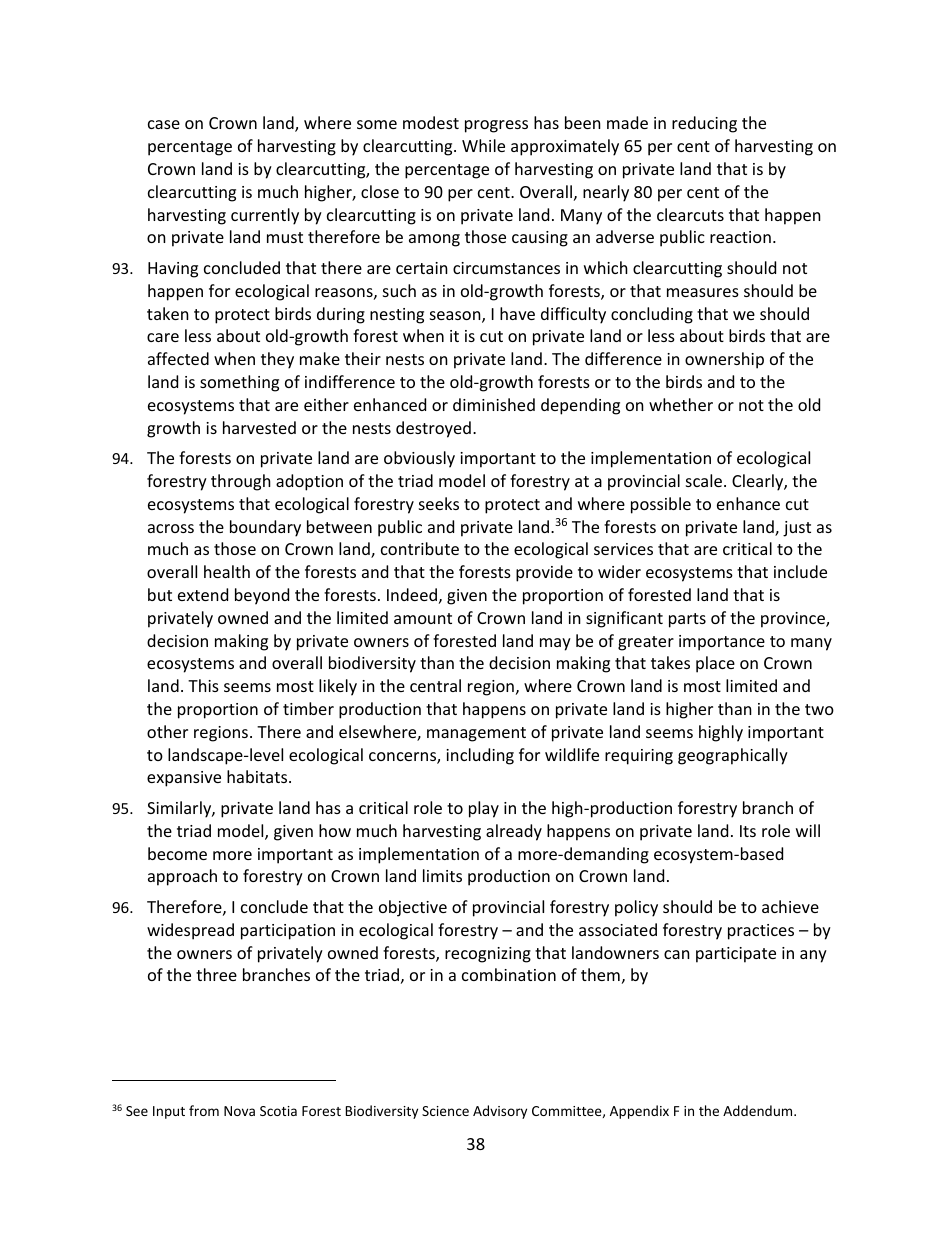 The width and height of the screenshot is (952, 1233). Describe the element at coordinates (808, 830) in the screenshot. I see `will` at that location.
